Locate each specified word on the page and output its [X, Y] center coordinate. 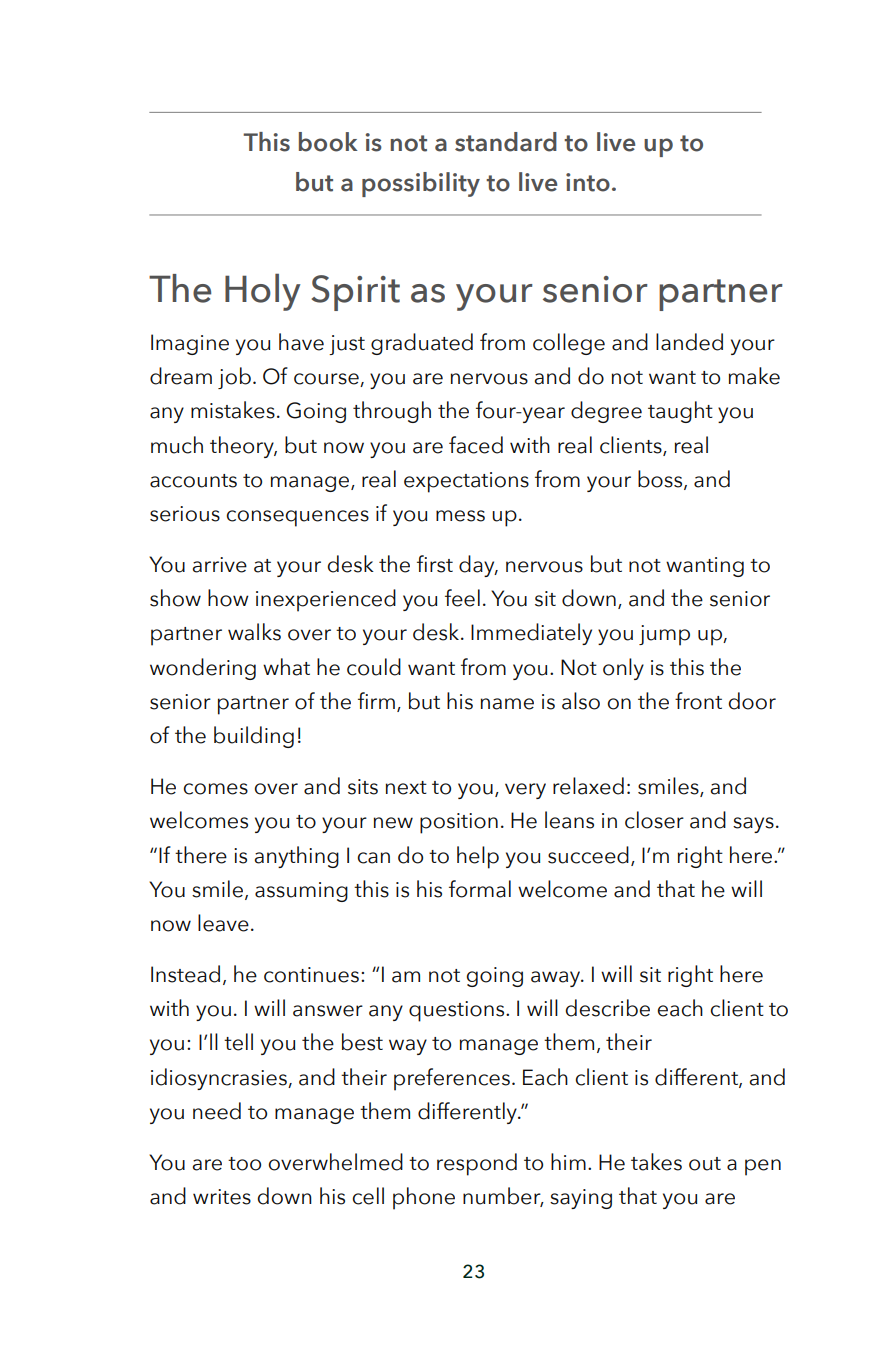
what [286, 667]
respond [477, 1164]
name [507, 704]
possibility [421, 184]
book [328, 142]
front [698, 701]
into [588, 182]
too [244, 1164]
